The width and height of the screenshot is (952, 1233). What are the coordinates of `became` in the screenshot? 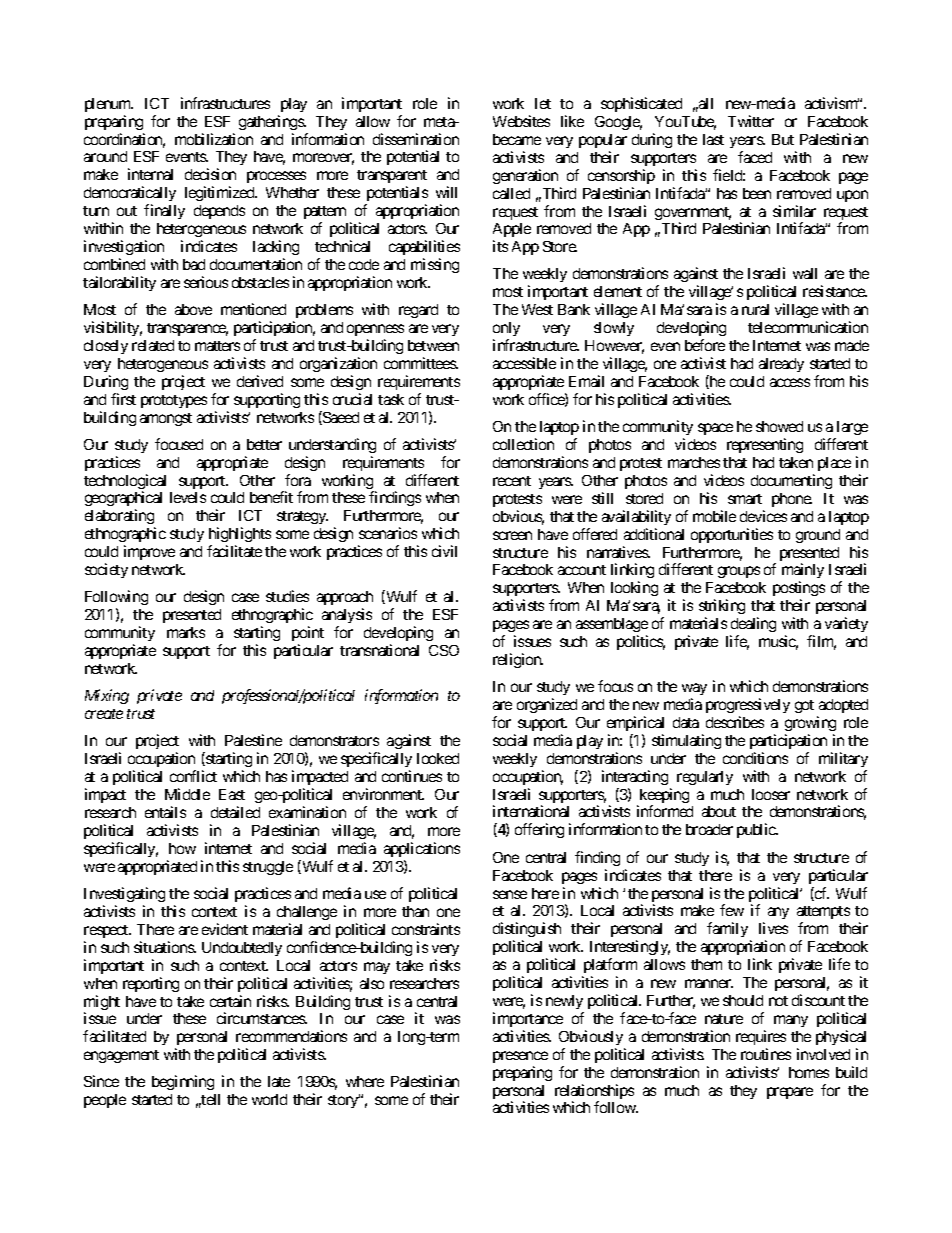 It's located at (517, 139).
